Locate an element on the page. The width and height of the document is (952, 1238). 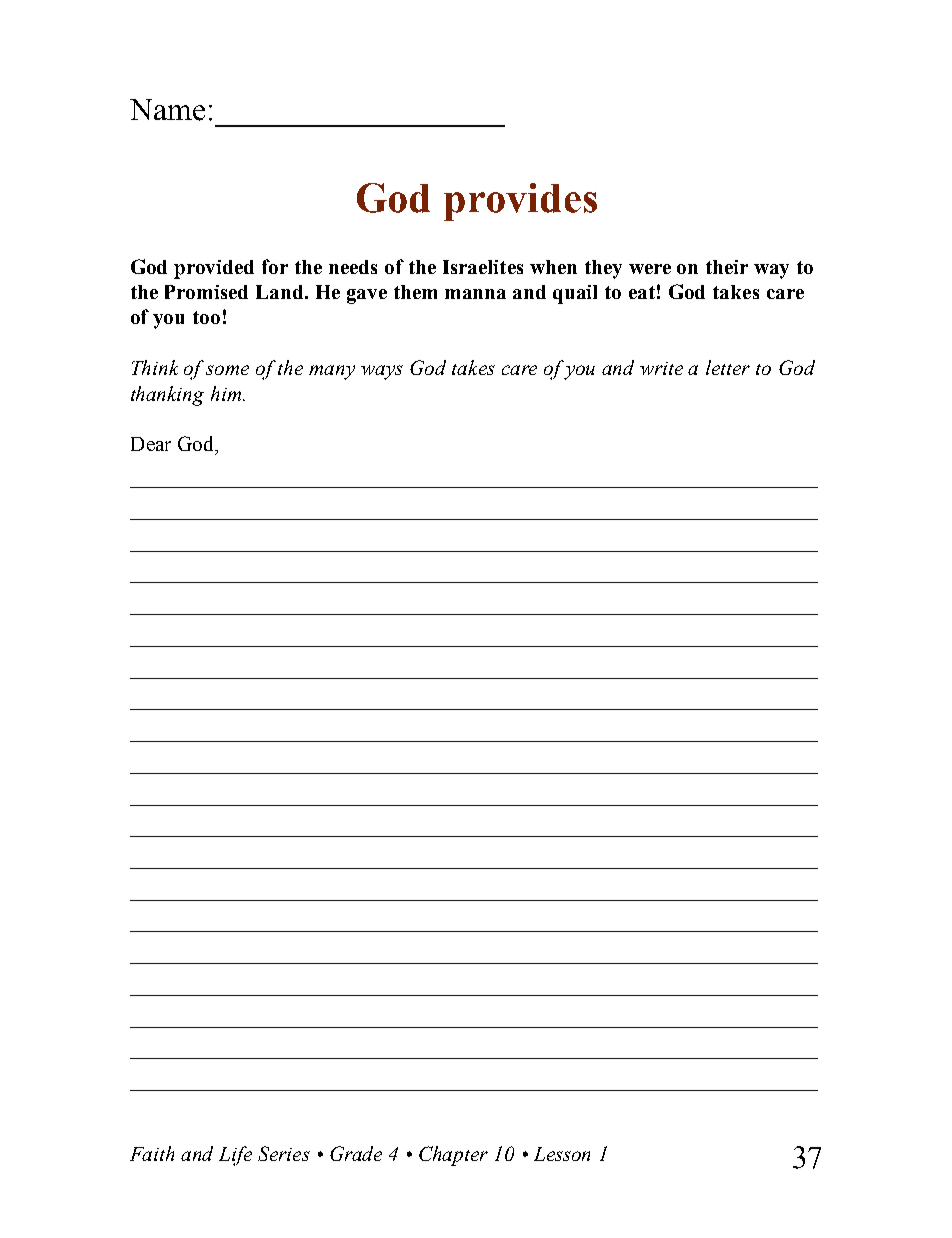
Life is located at coordinates (235, 1156).
